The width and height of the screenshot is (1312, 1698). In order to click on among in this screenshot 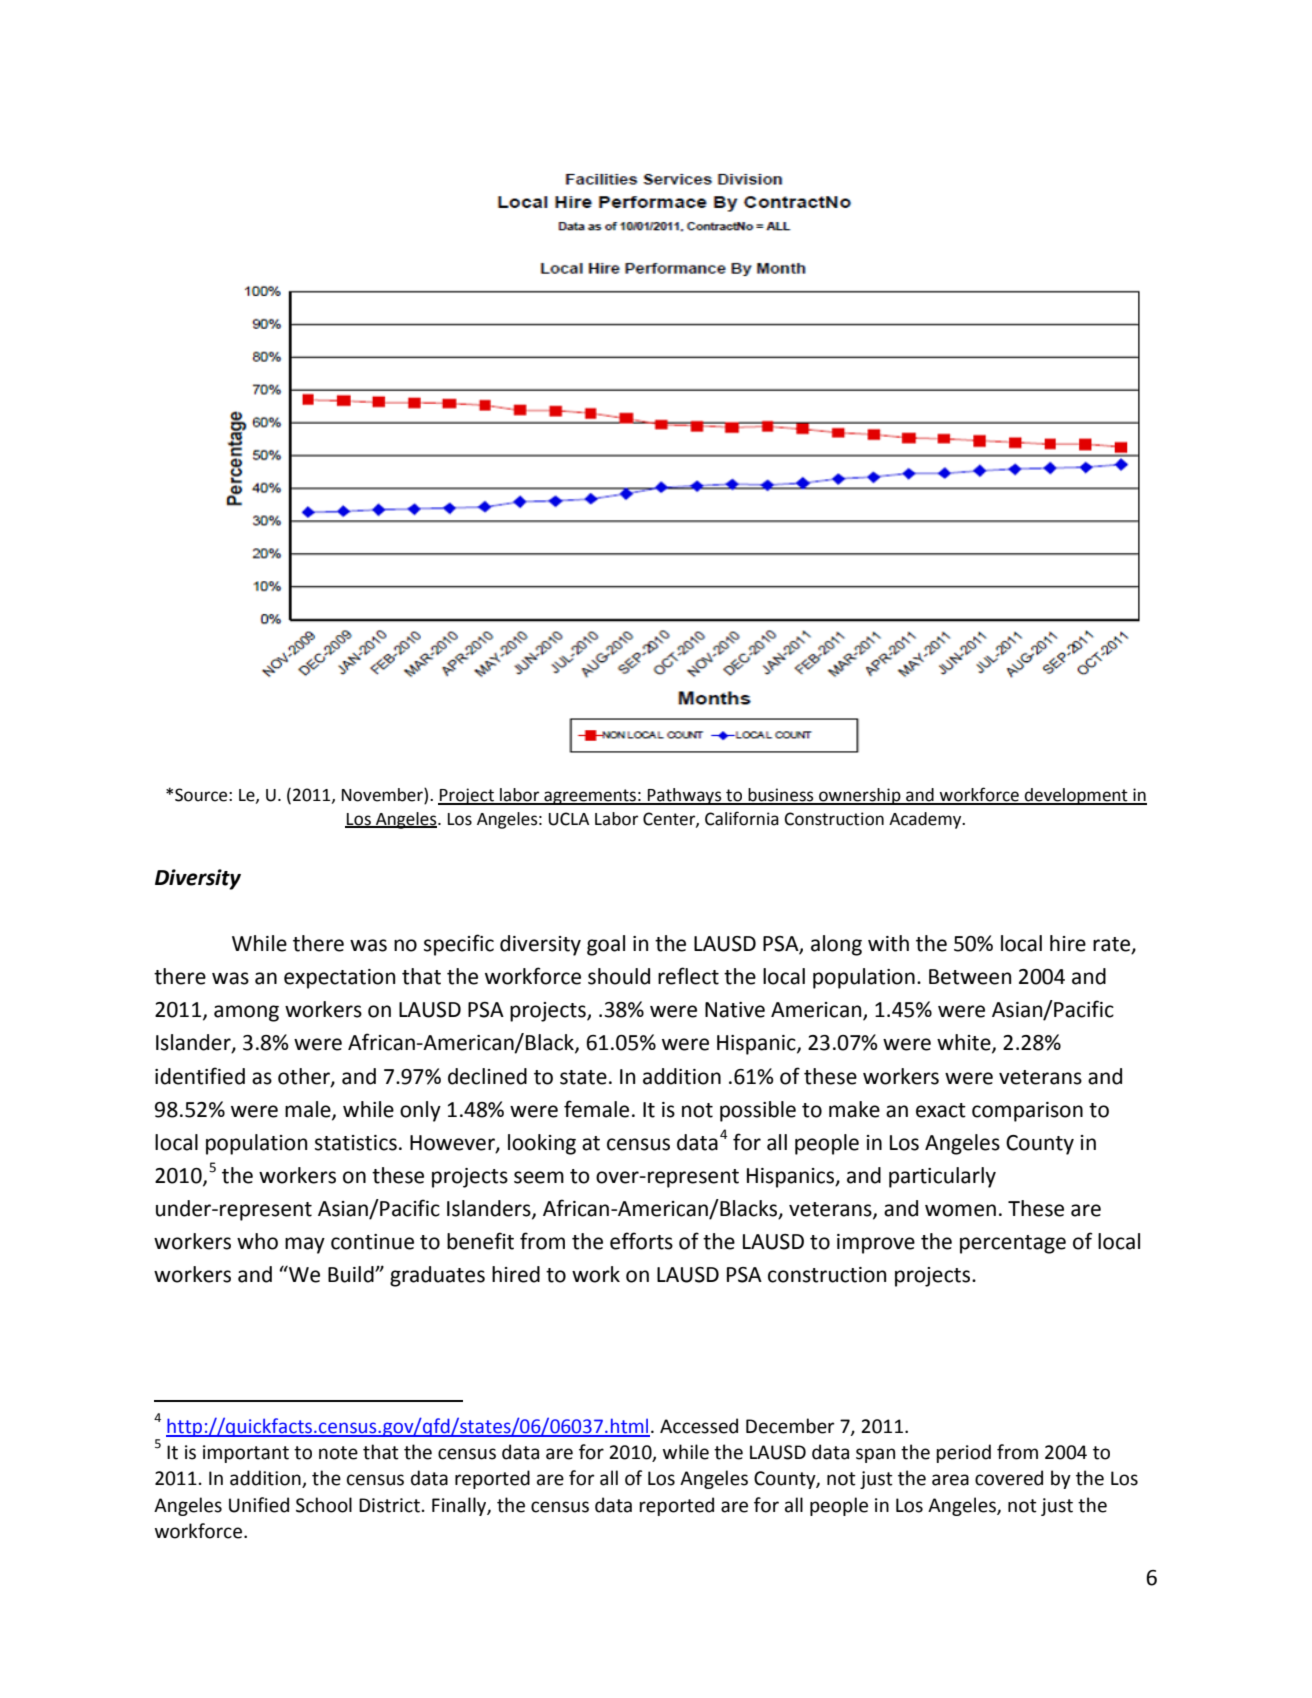, I will do `click(246, 1013)`.
